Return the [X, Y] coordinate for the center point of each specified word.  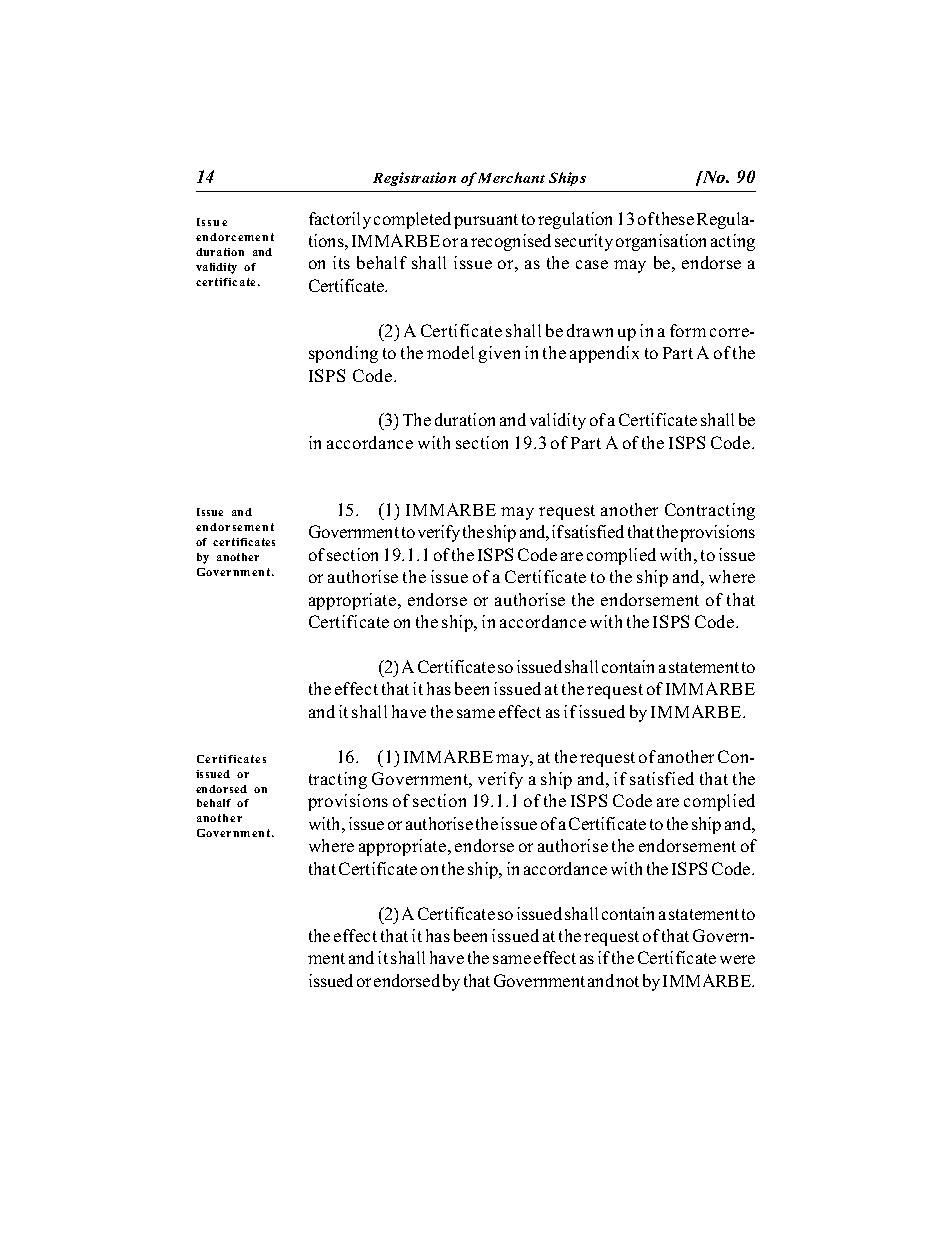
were [737, 959]
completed [412, 220]
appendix [604, 354]
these [675, 218]
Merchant [511, 177]
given [499, 354]
